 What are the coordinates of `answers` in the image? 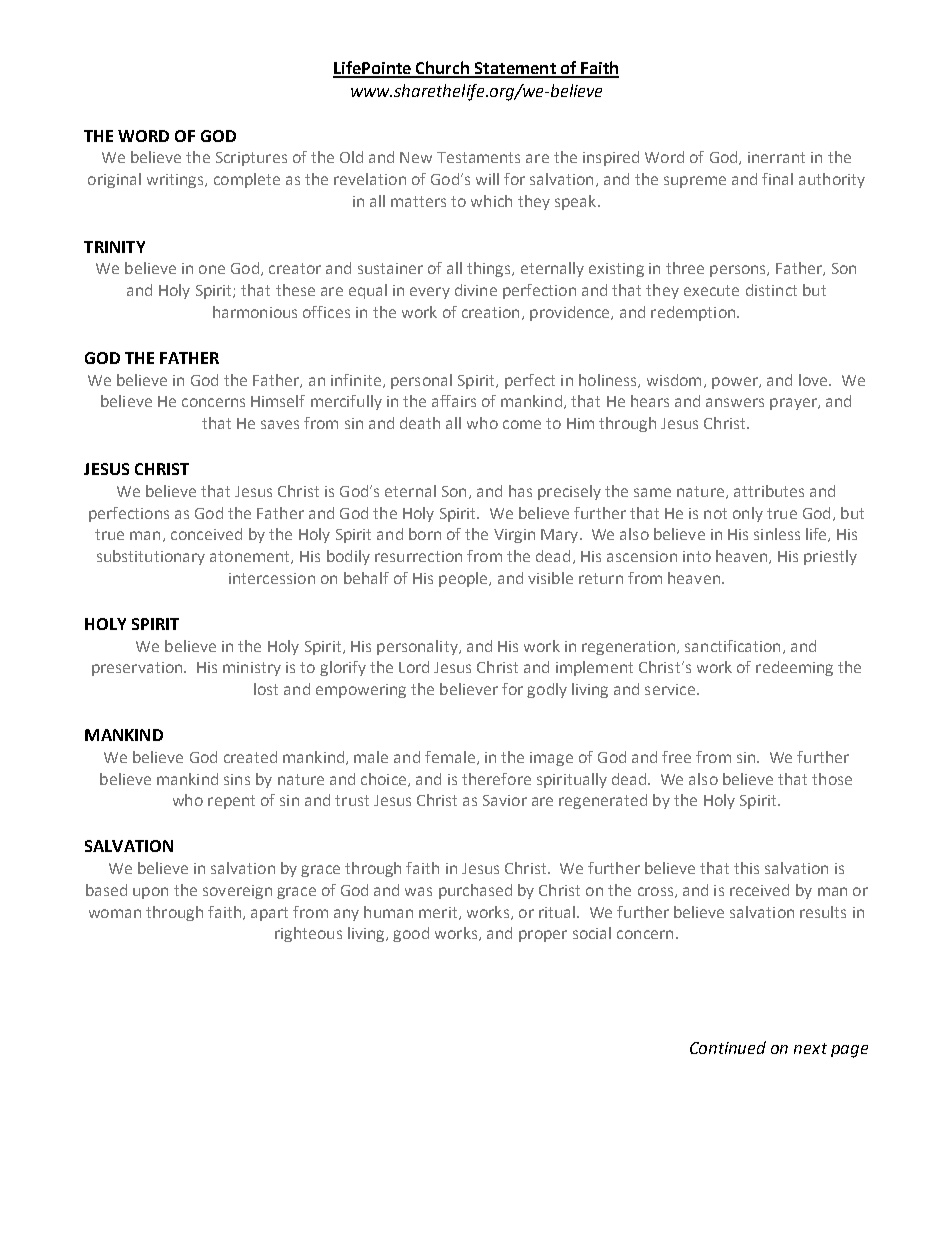 It's located at (735, 402).
